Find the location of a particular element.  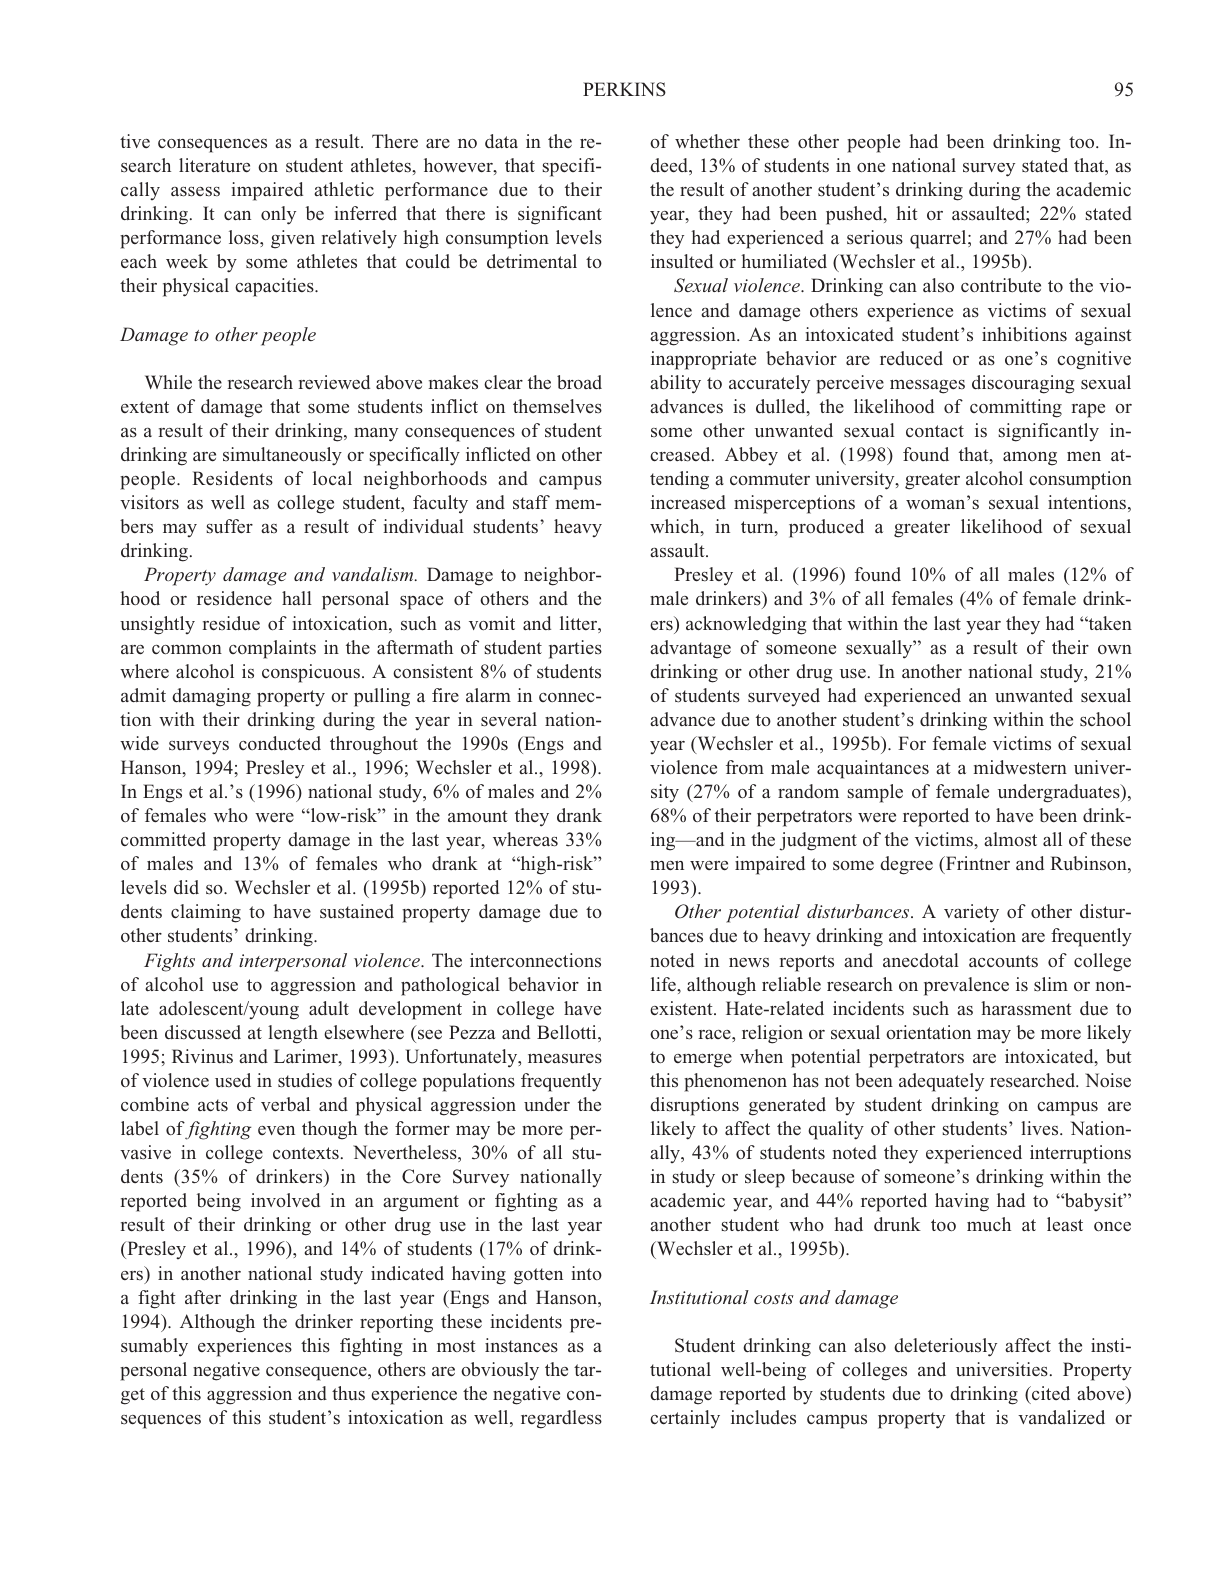

conducted is located at coordinates (280, 743).
